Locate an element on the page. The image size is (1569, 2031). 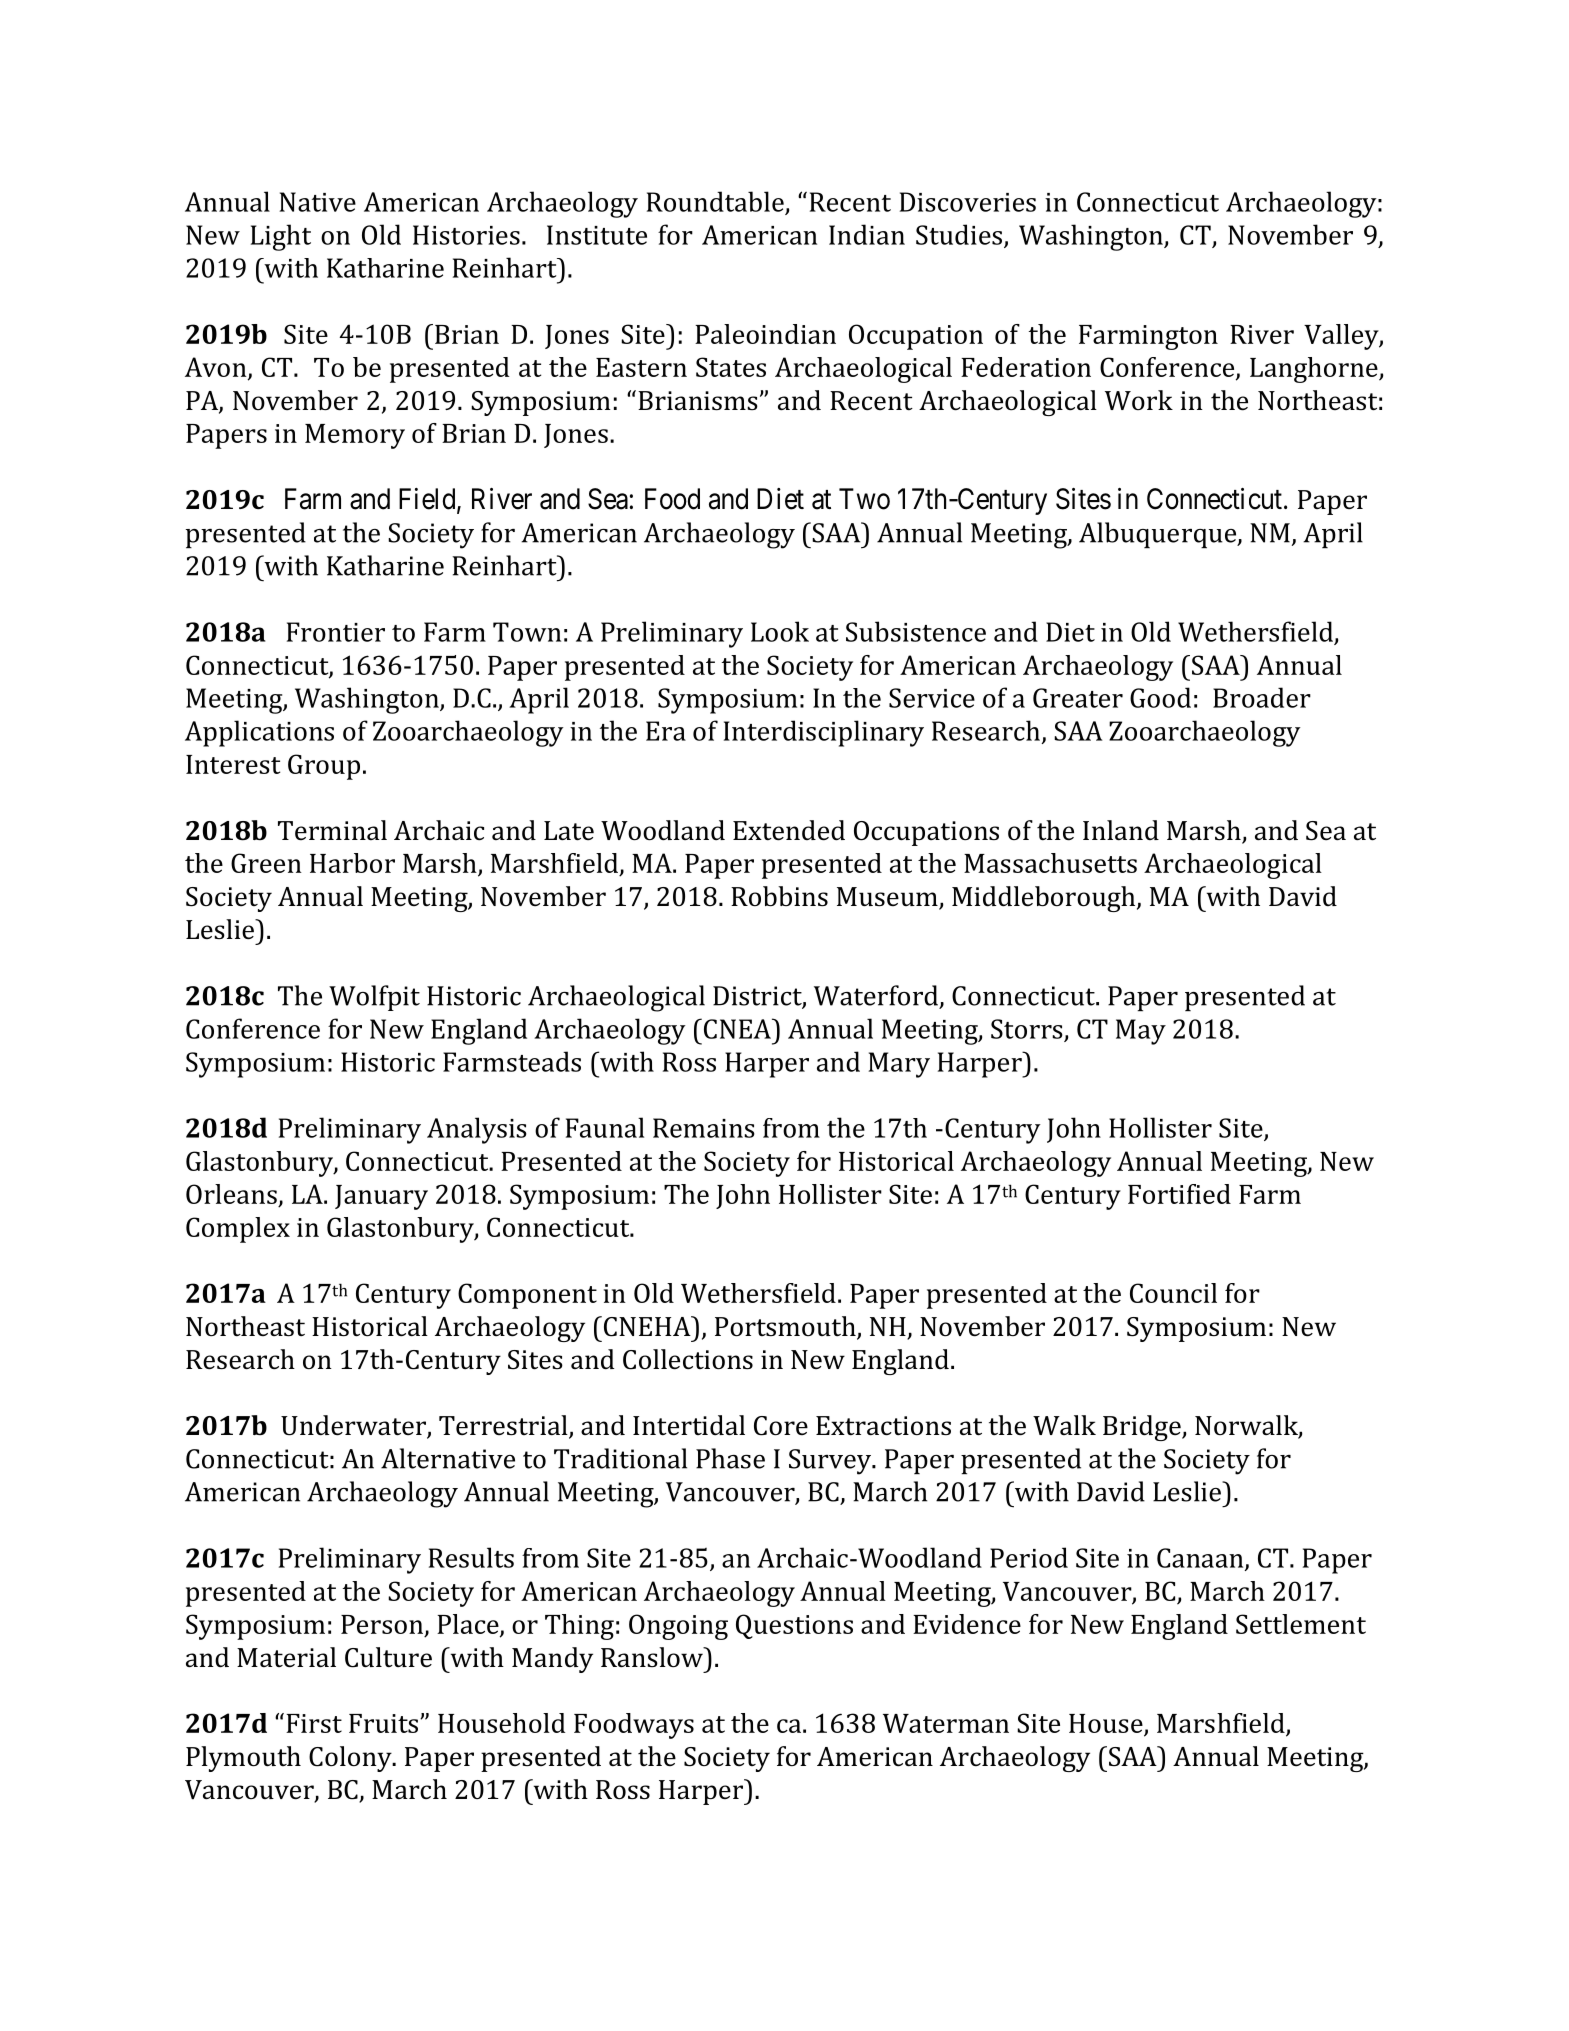
First is located at coordinates (314, 1723).
